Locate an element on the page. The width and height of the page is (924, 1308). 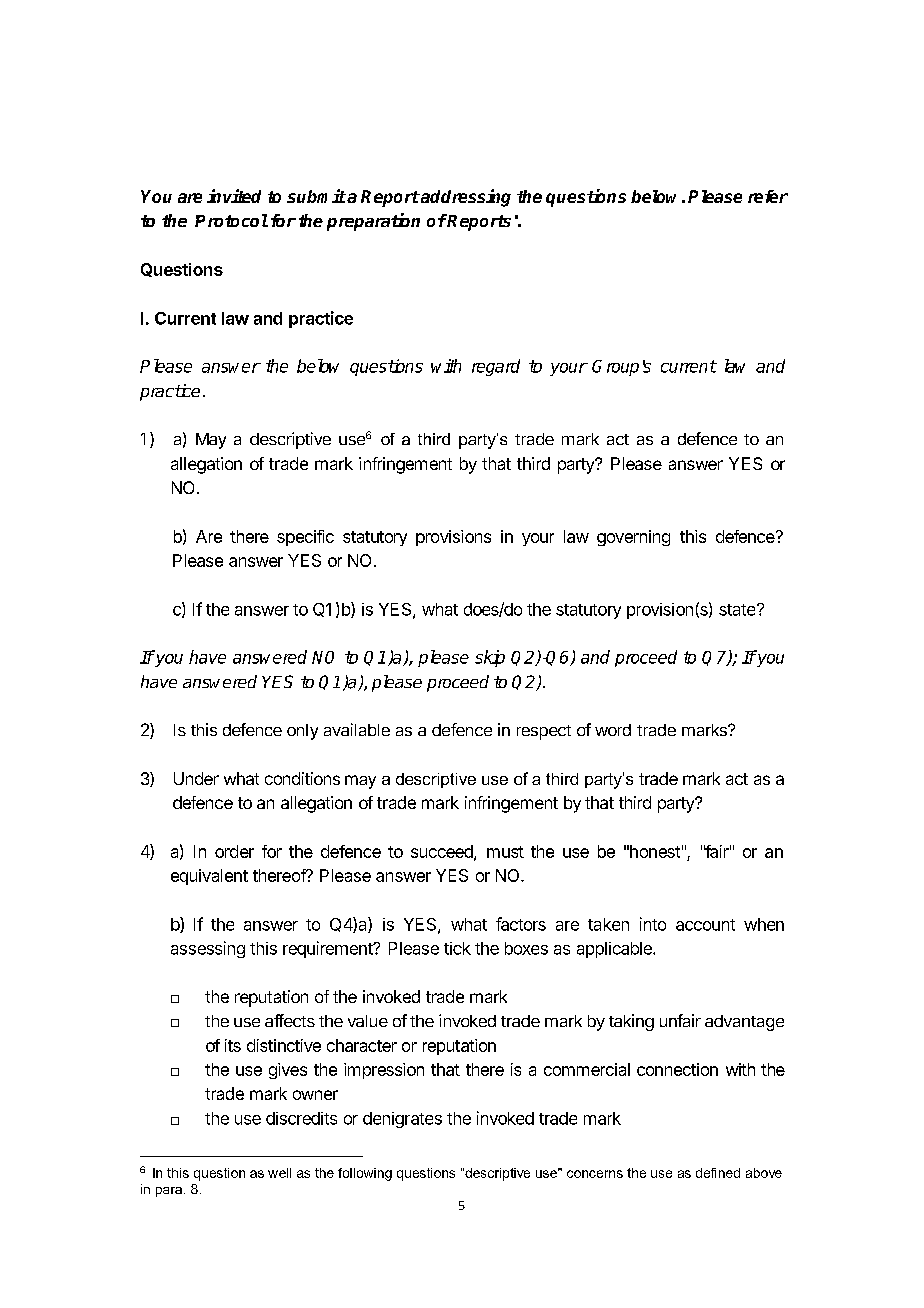
invited is located at coordinates (234, 196).
